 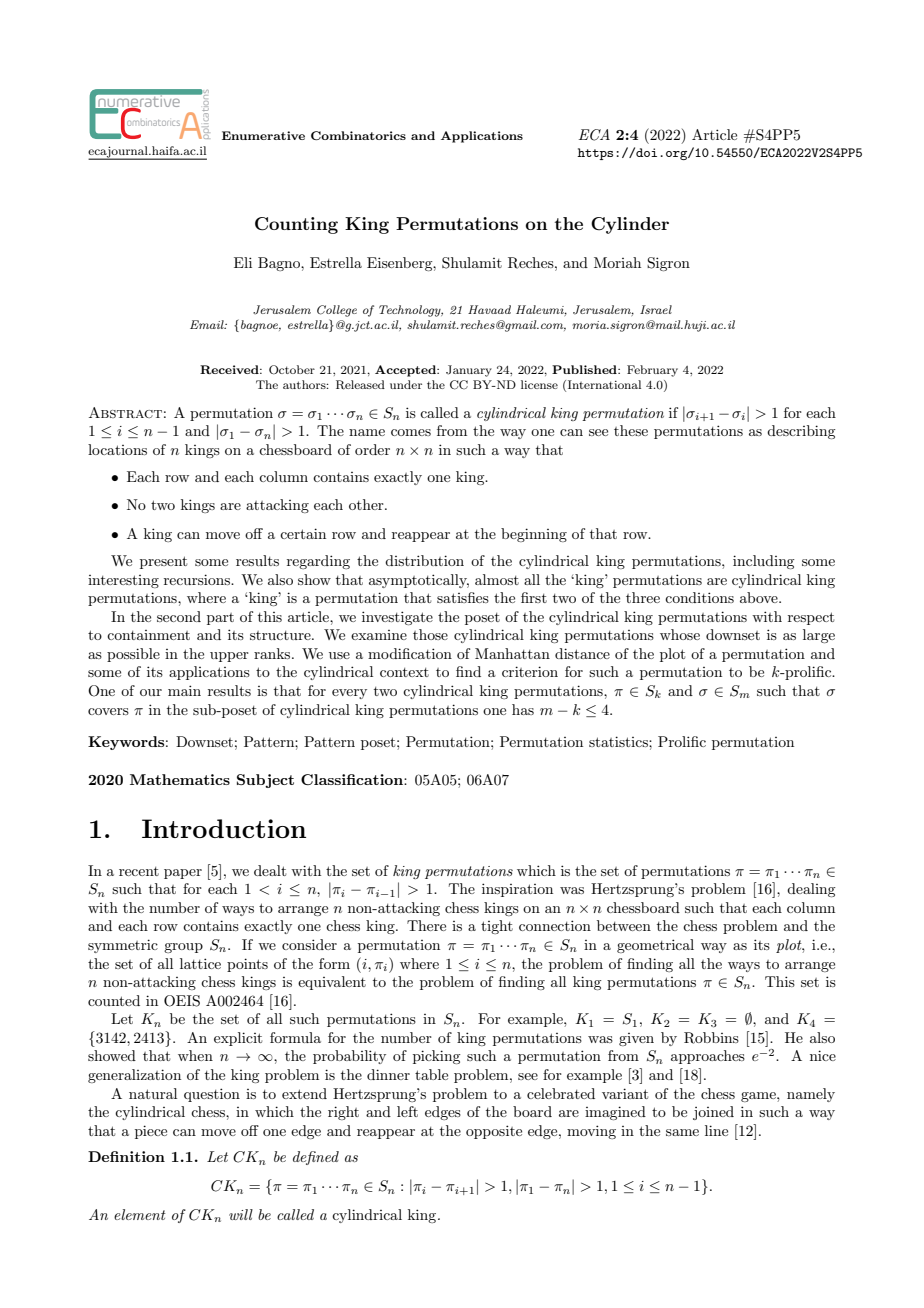 I want to click on inspiration, so click(x=517, y=890).
